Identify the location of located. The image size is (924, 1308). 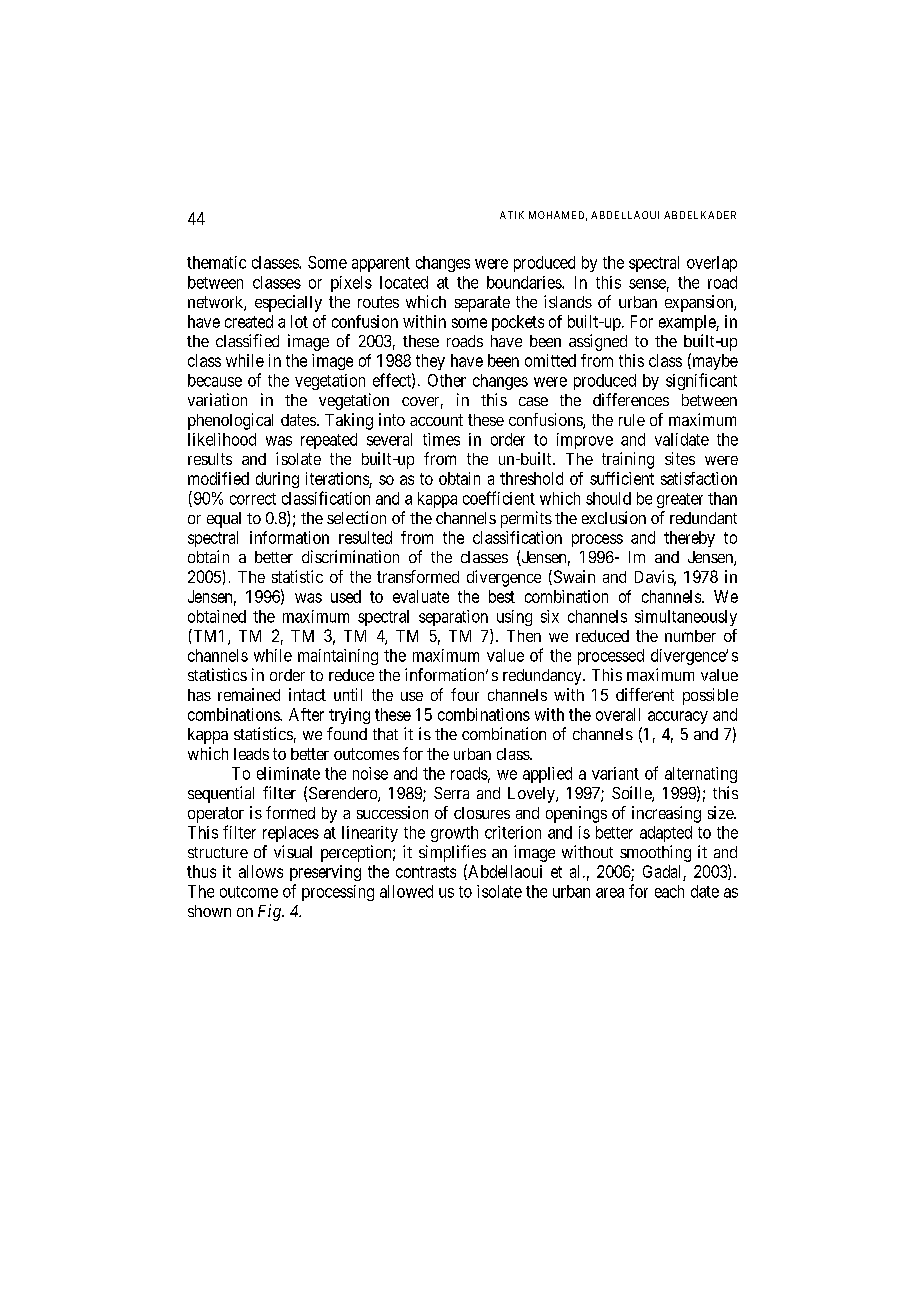
(404, 282).
